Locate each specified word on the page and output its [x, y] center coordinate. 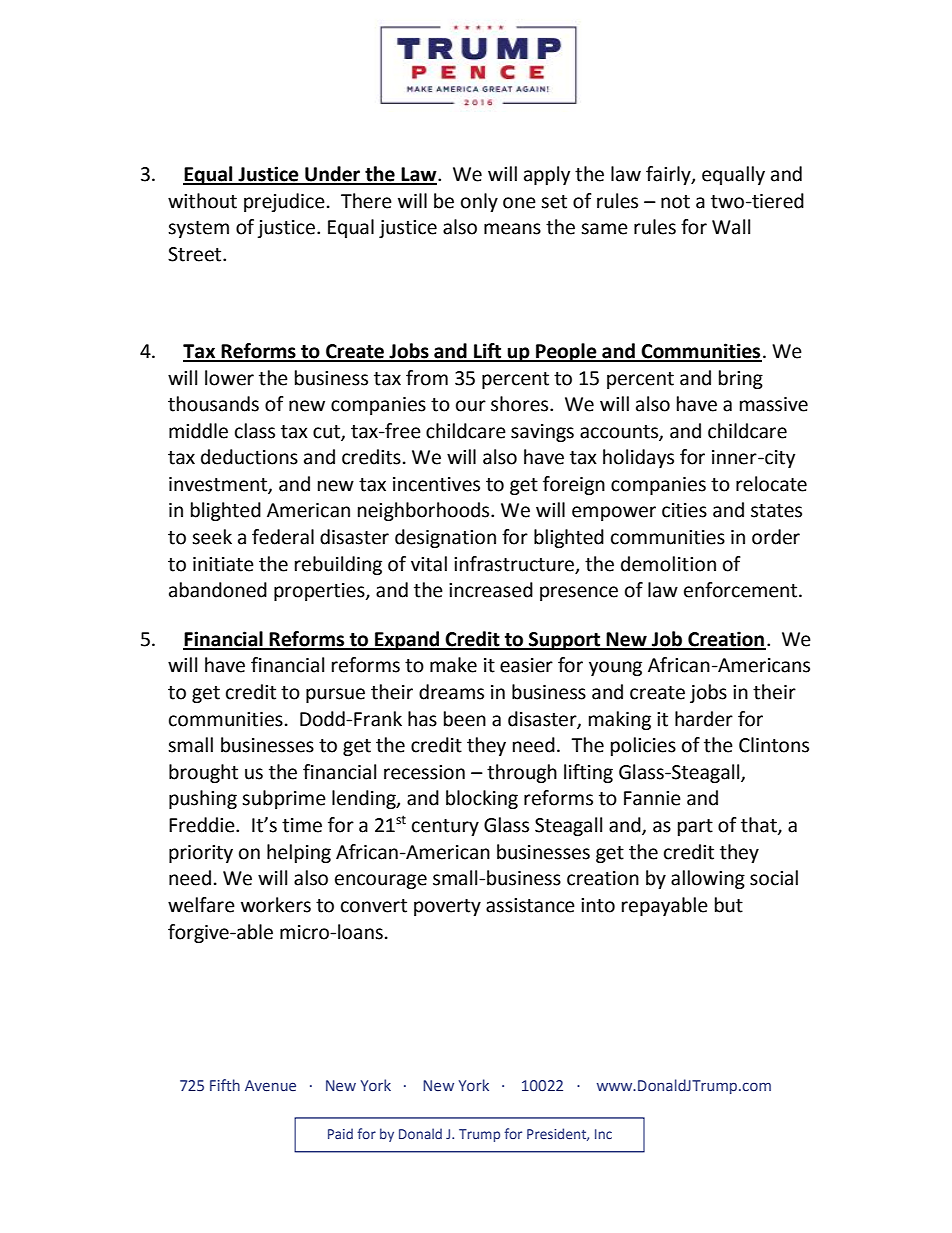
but [729, 905]
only [479, 202]
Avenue [270, 1085]
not [675, 202]
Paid [340, 1133]
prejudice [284, 202]
